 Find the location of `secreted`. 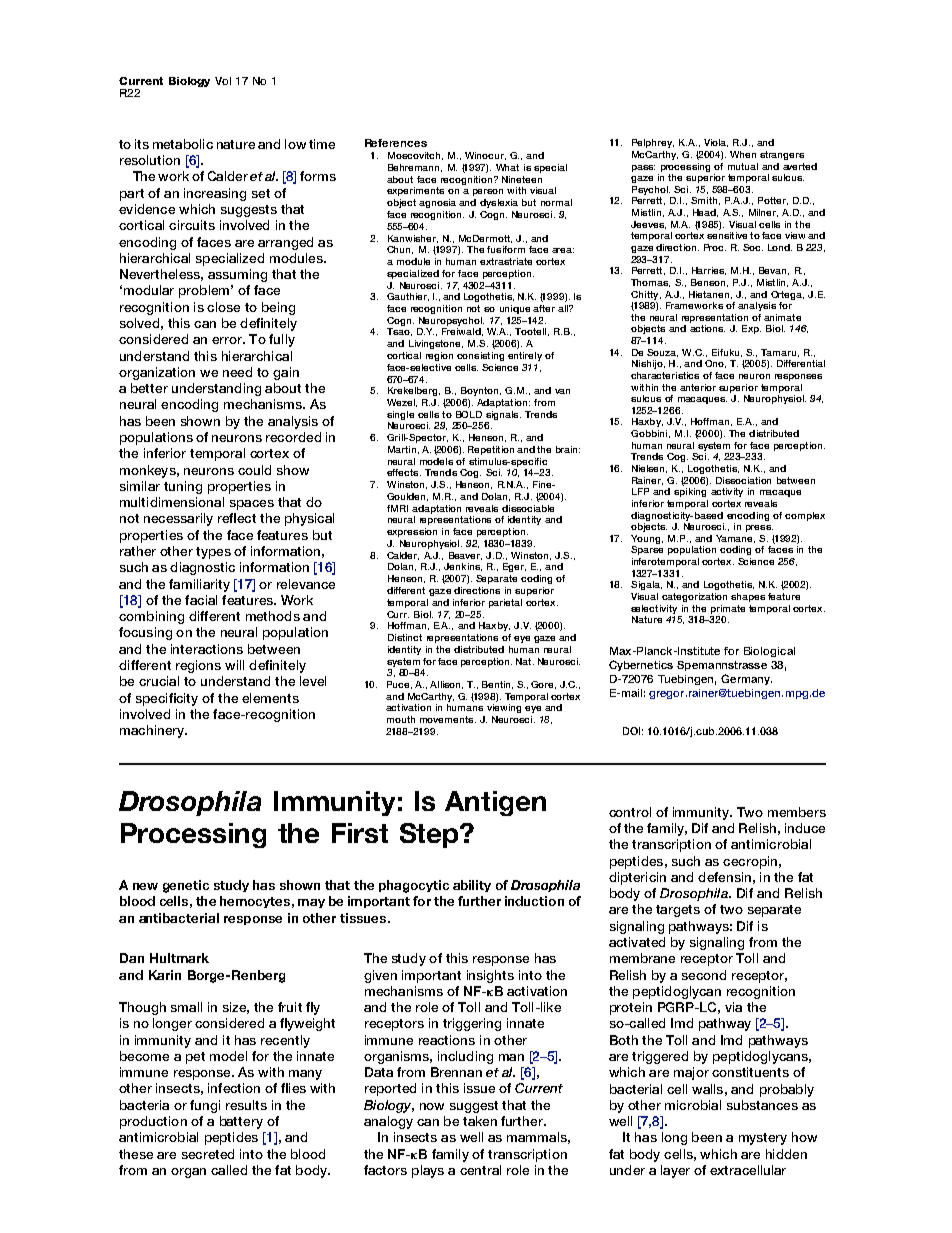

secreted is located at coordinates (208, 1154).
